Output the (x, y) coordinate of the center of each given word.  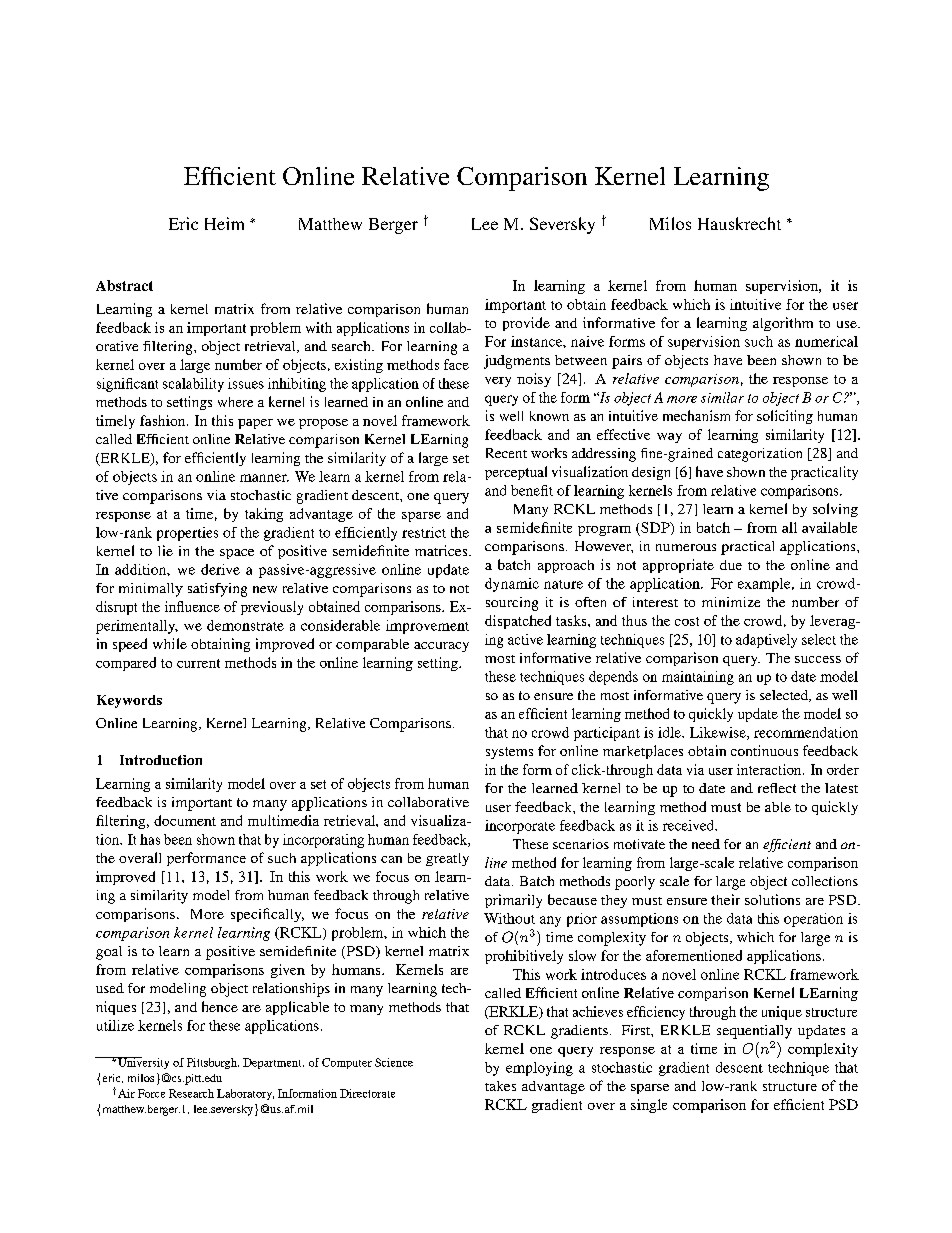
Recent (506, 453)
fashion (164, 420)
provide (526, 324)
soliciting (785, 417)
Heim (224, 223)
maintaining (698, 678)
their (725, 899)
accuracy (441, 647)
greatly (447, 859)
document (185, 820)
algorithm (783, 324)
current (198, 663)
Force (151, 1093)
